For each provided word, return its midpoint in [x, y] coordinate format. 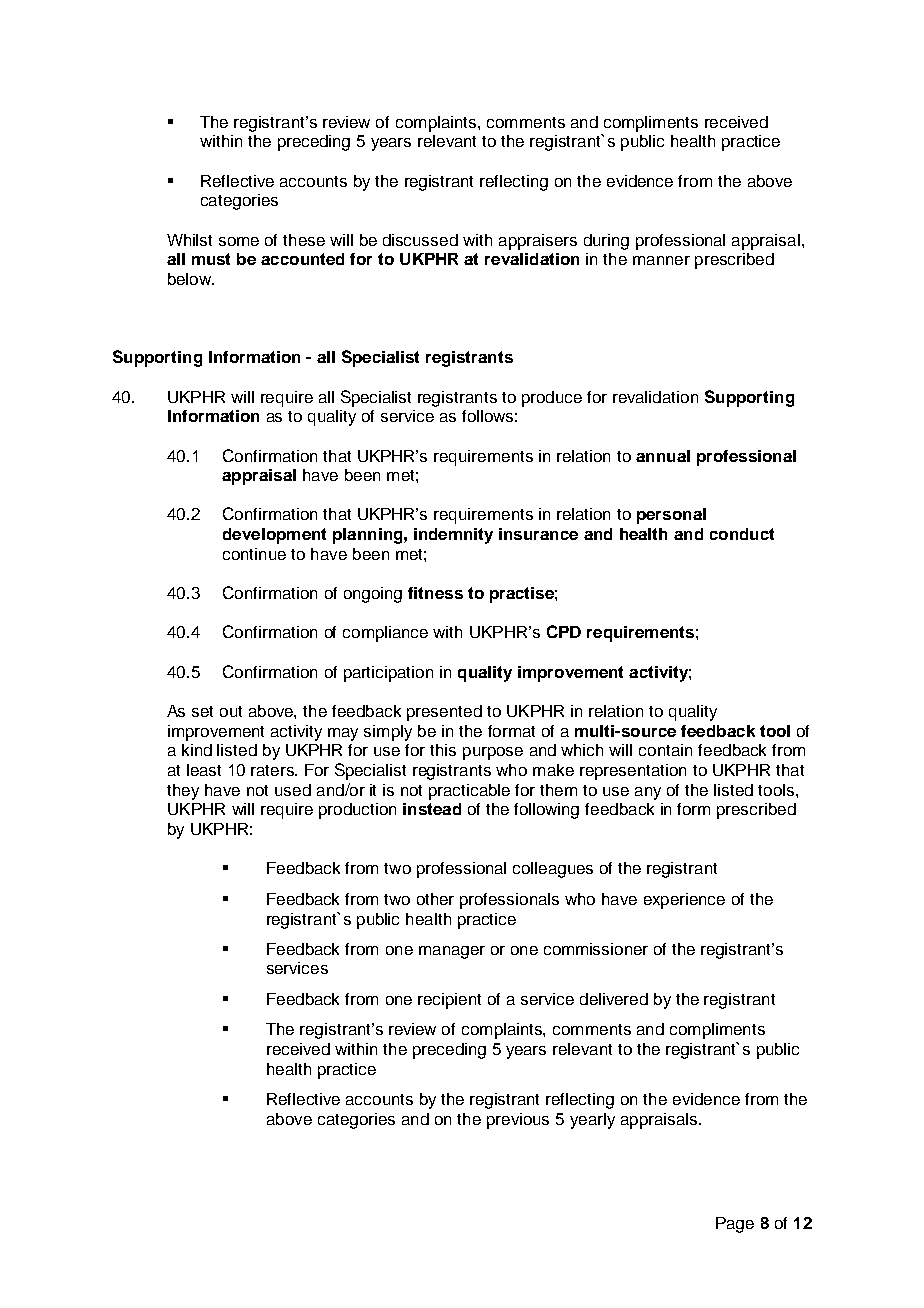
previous [518, 1121]
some [239, 241]
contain [665, 750]
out [231, 711]
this [443, 750]
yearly [592, 1121]
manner [661, 260]
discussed [420, 240]
